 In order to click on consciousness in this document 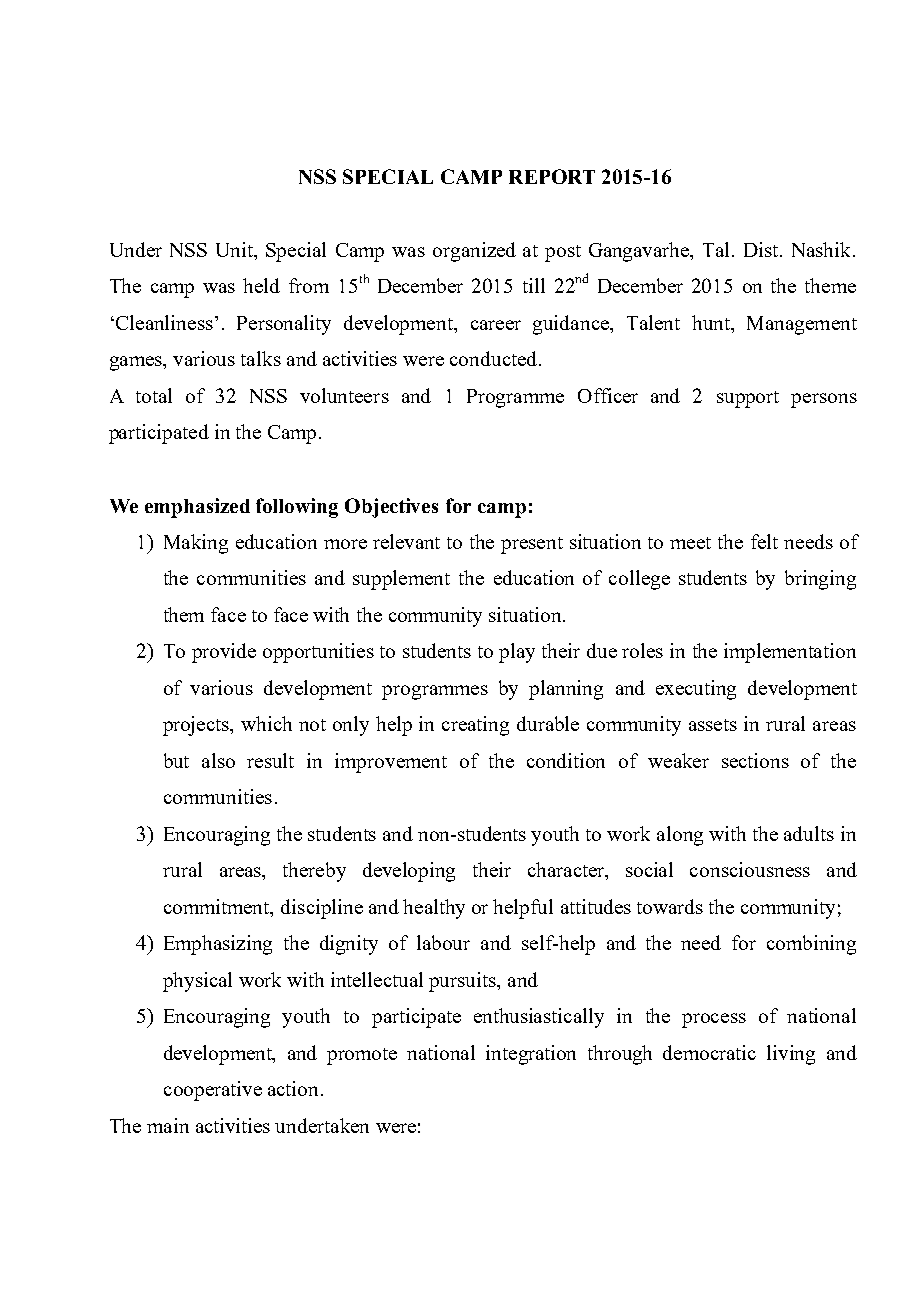, I will do `click(750, 869)`.
